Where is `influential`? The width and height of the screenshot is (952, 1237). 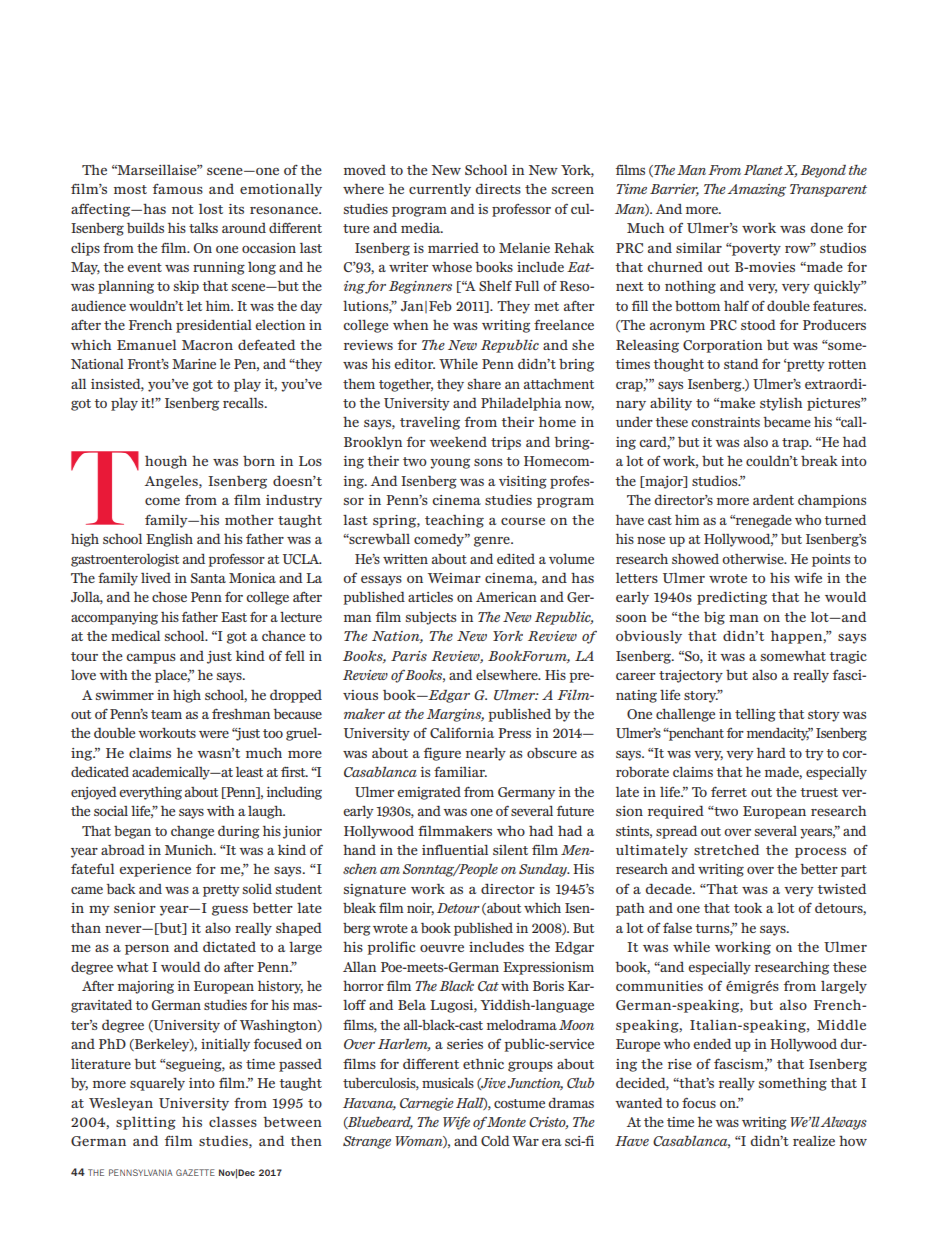
influential is located at coordinates (455, 849).
